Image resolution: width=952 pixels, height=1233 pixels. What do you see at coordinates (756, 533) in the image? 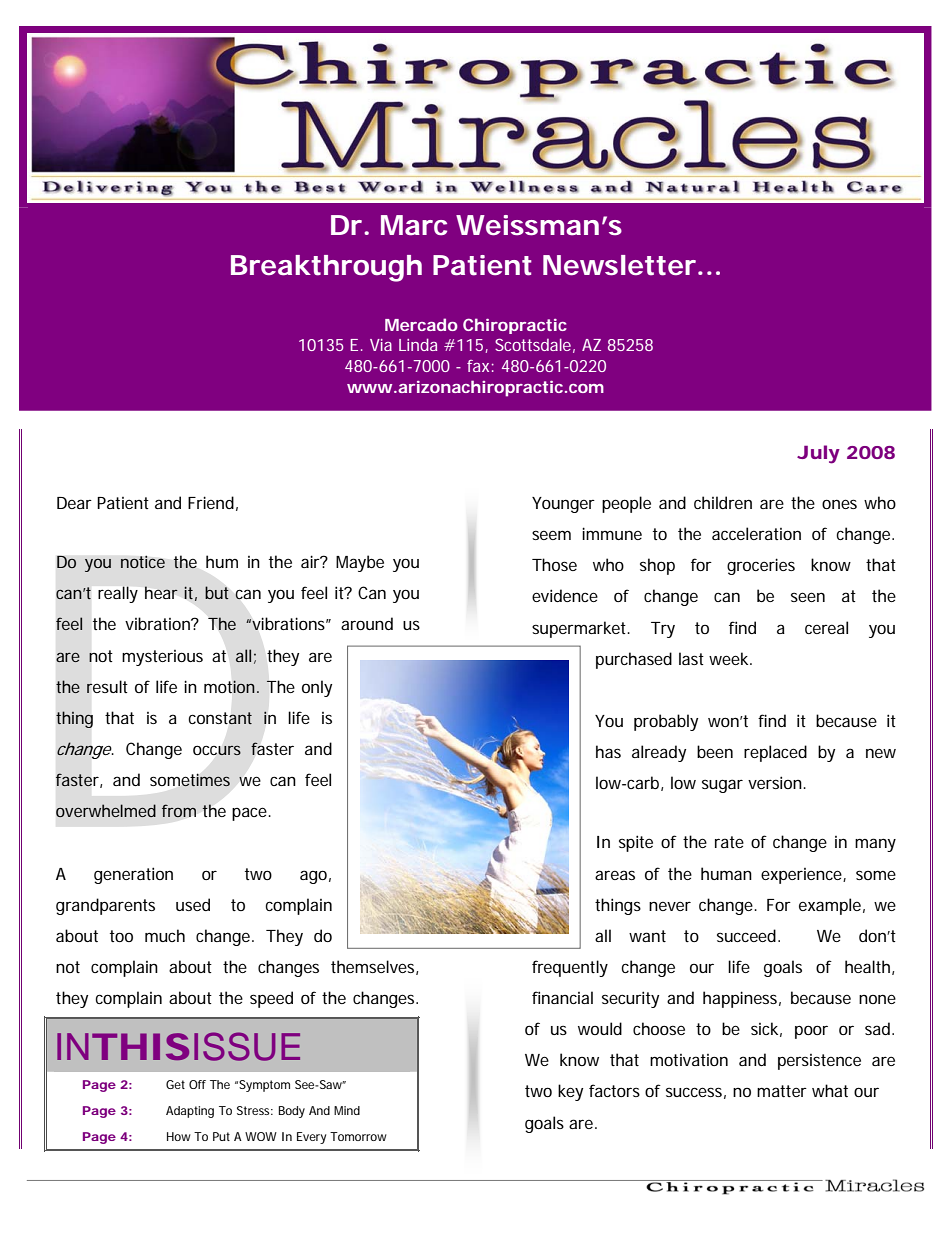
I see `acceleration` at bounding box center [756, 533].
